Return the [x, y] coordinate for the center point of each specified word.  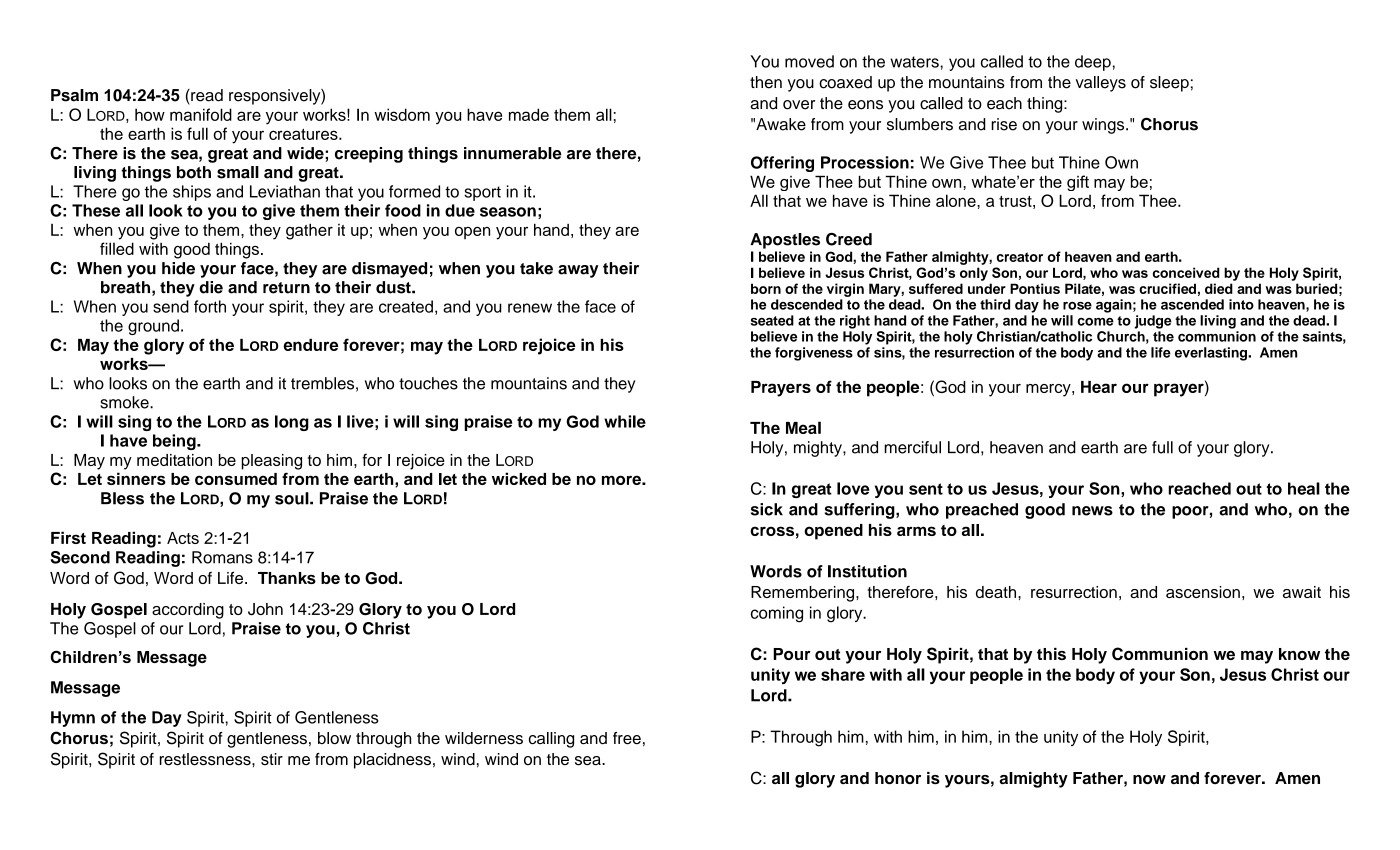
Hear [1099, 387]
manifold [201, 114]
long [292, 423]
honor [898, 778]
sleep [1169, 84]
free [627, 738]
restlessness [206, 759]
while [625, 421]
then [766, 82]
